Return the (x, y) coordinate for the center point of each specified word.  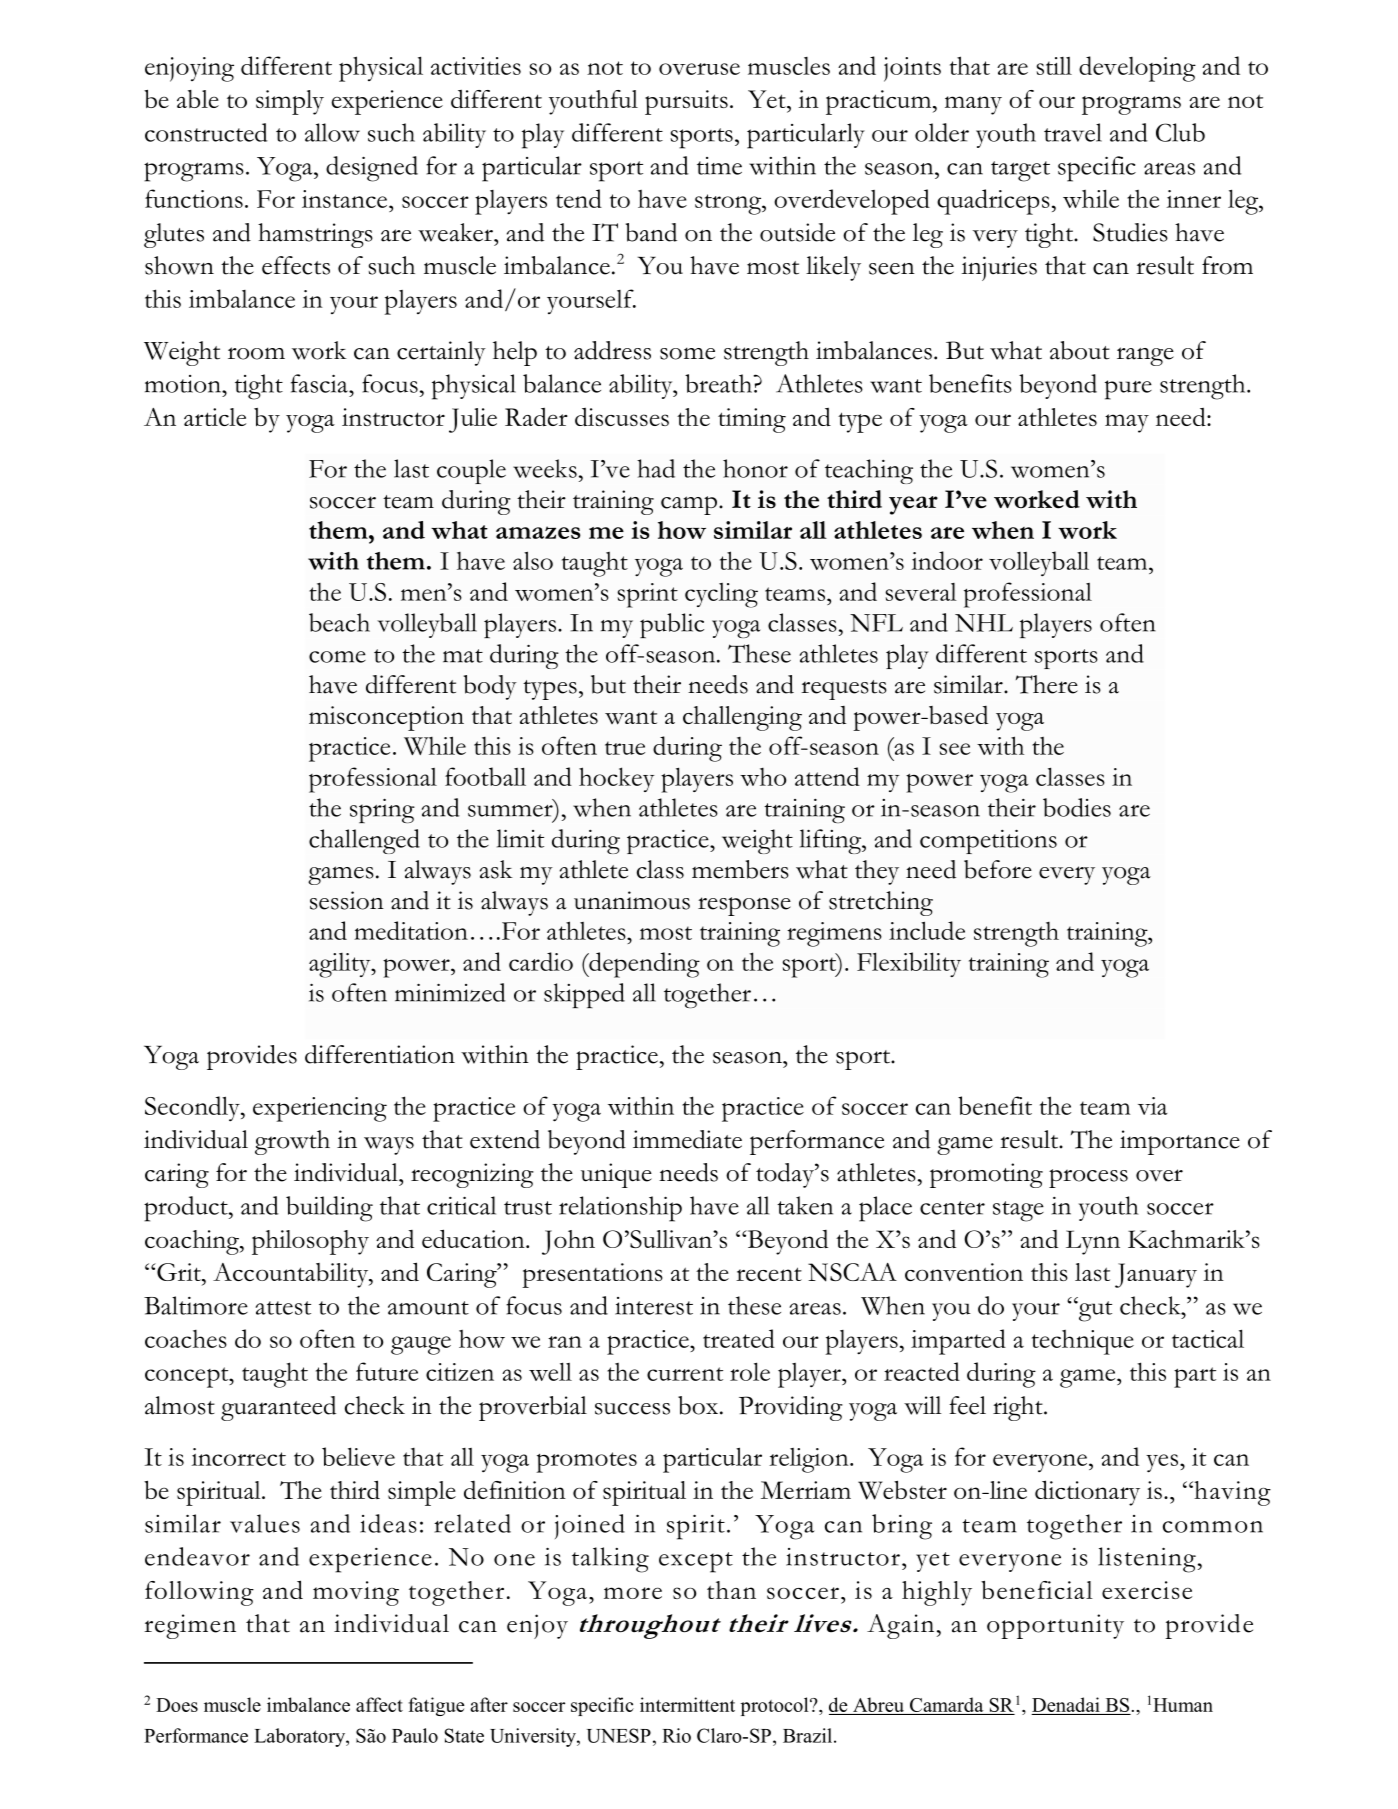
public (672, 625)
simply (290, 102)
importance (1180, 1142)
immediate (687, 1139)
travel (1073, 132)
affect (379, 1704)
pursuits (686, 102)
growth (292, 1142)
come (337, 657)
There (1047, 684)
